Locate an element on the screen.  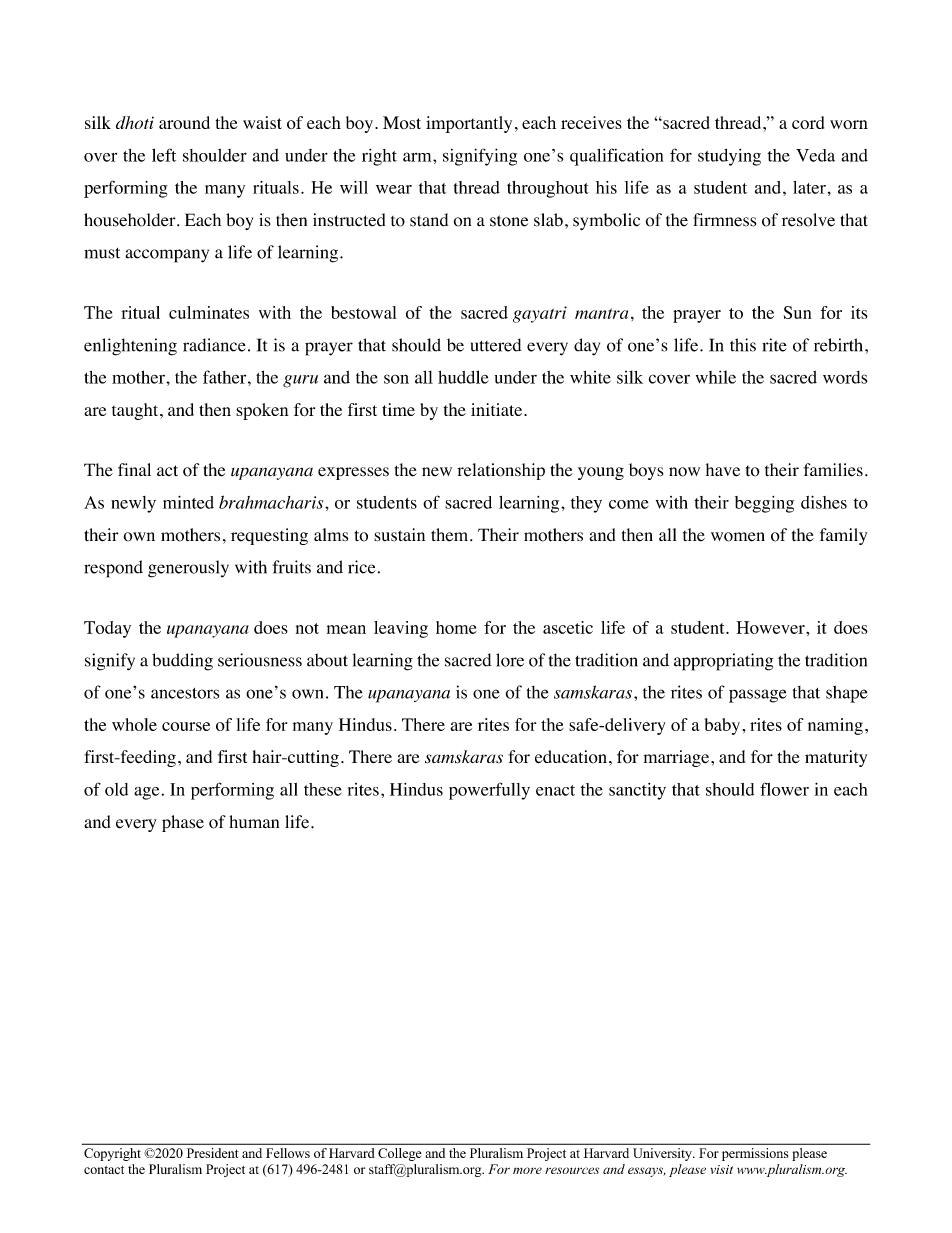
studying is located at coordinates (729, 157).
